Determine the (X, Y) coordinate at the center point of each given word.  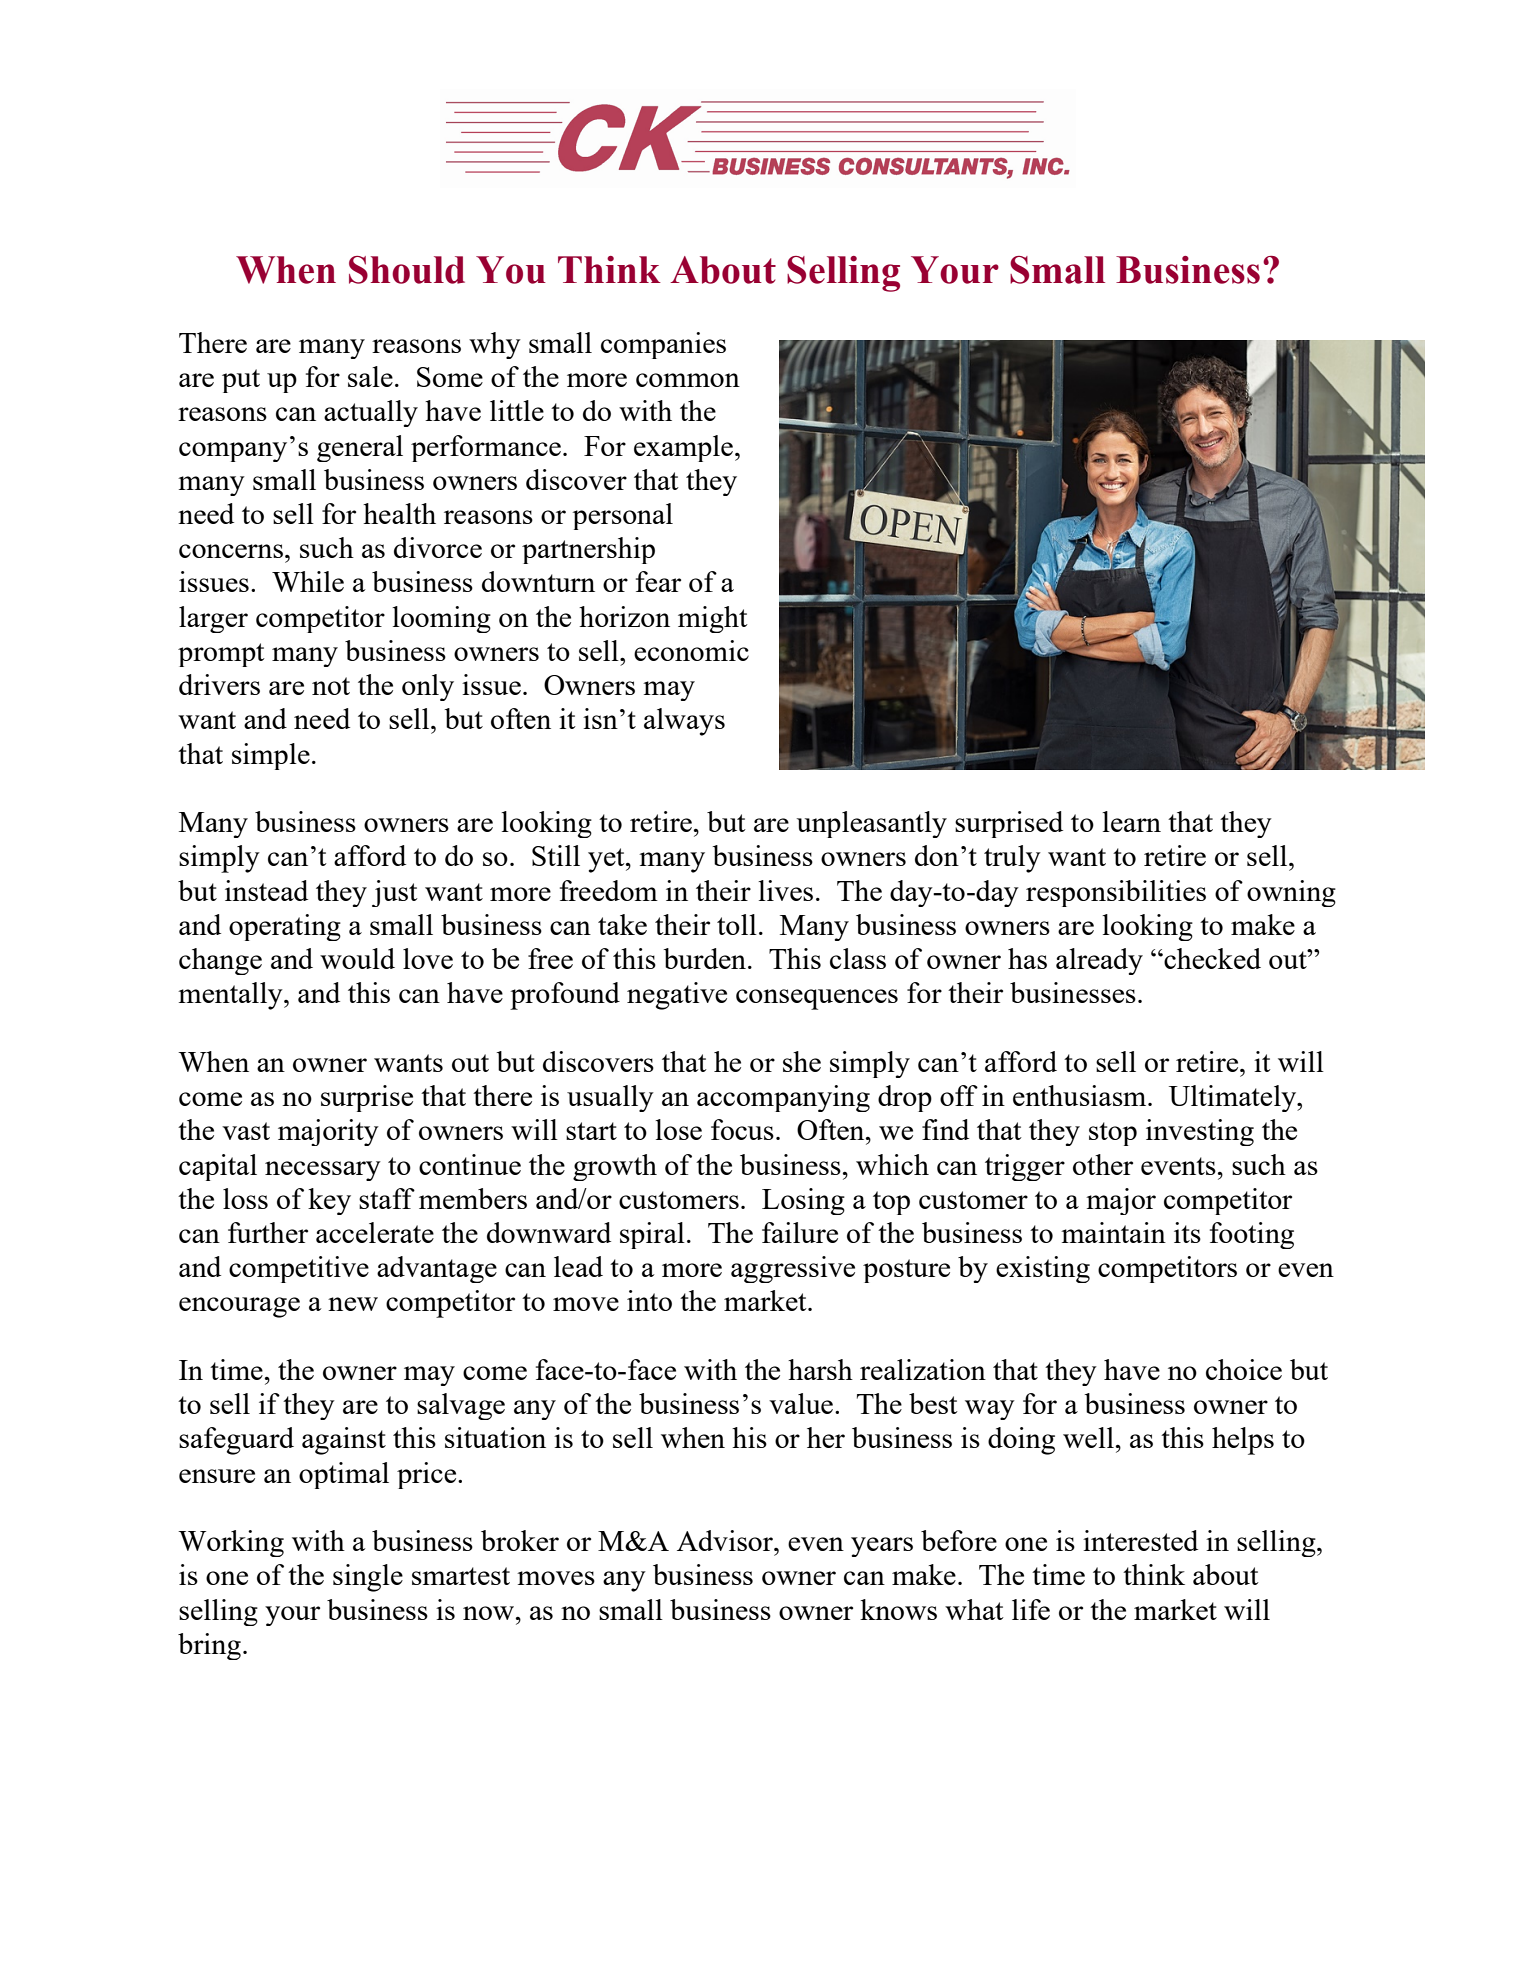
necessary (323, 1171)
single (368, 1578)
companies (663, 345)
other (1103, 1164)
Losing (803, 1201)
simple (271, 756)
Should (407, 270)
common (688, 380)
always (684, 722)
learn (1131, 821)
